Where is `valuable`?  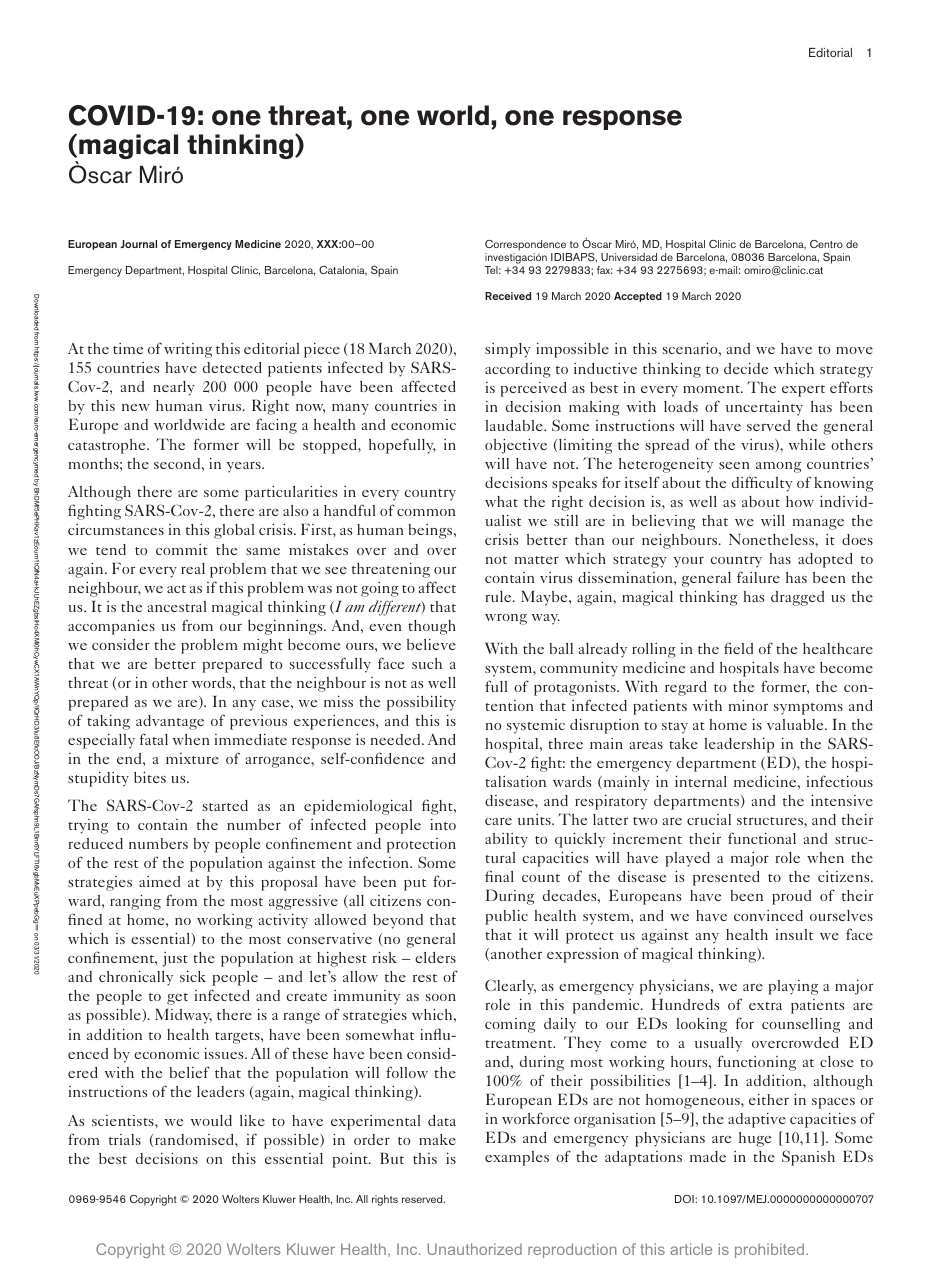
valuable is located at coordinates (796, 724).
